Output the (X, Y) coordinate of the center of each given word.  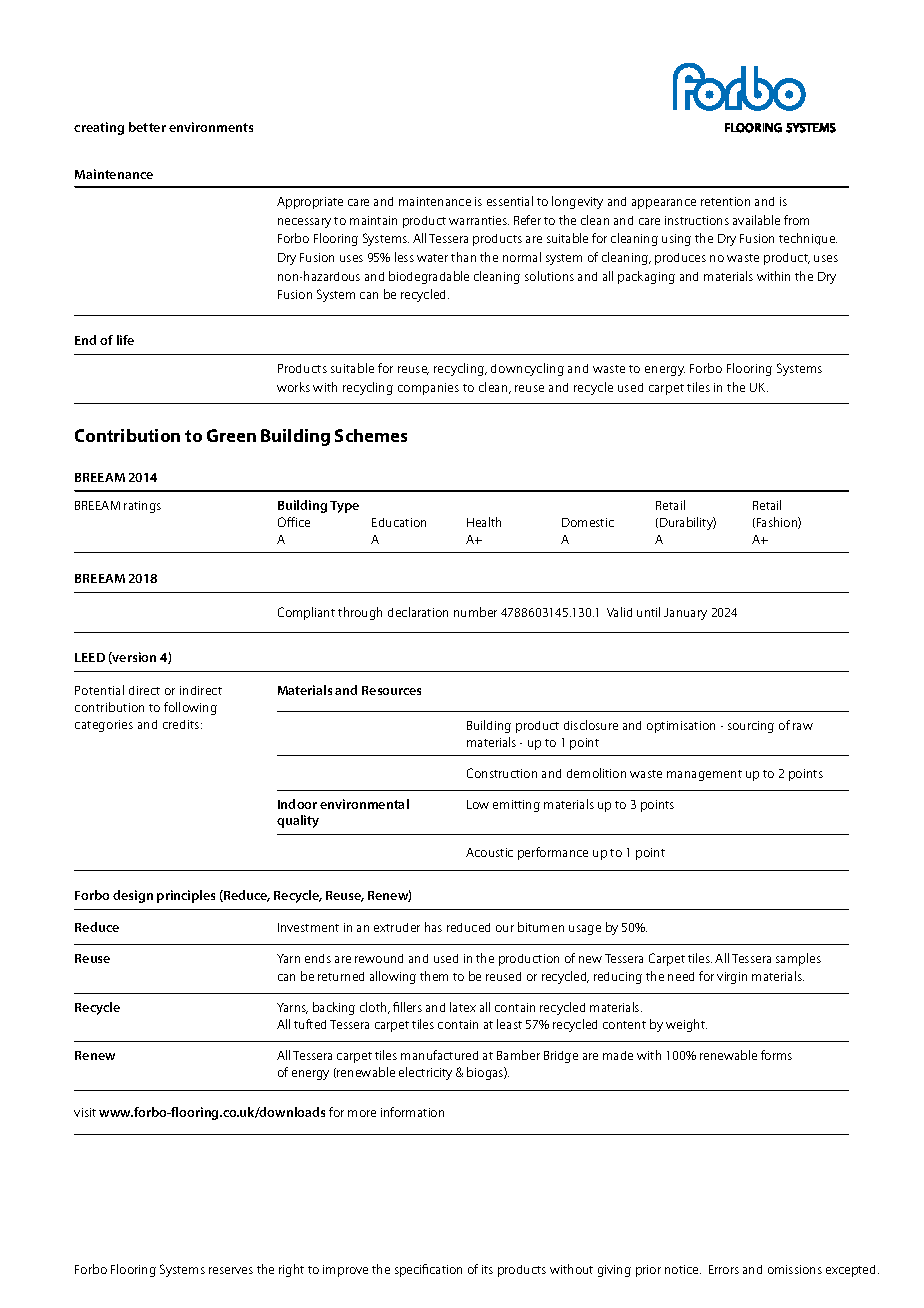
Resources (391, 690)
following (190, 708)
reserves (231, 1270)
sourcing (751, 727)
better (147, 127)
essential (510, 201)
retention (725, 201)
